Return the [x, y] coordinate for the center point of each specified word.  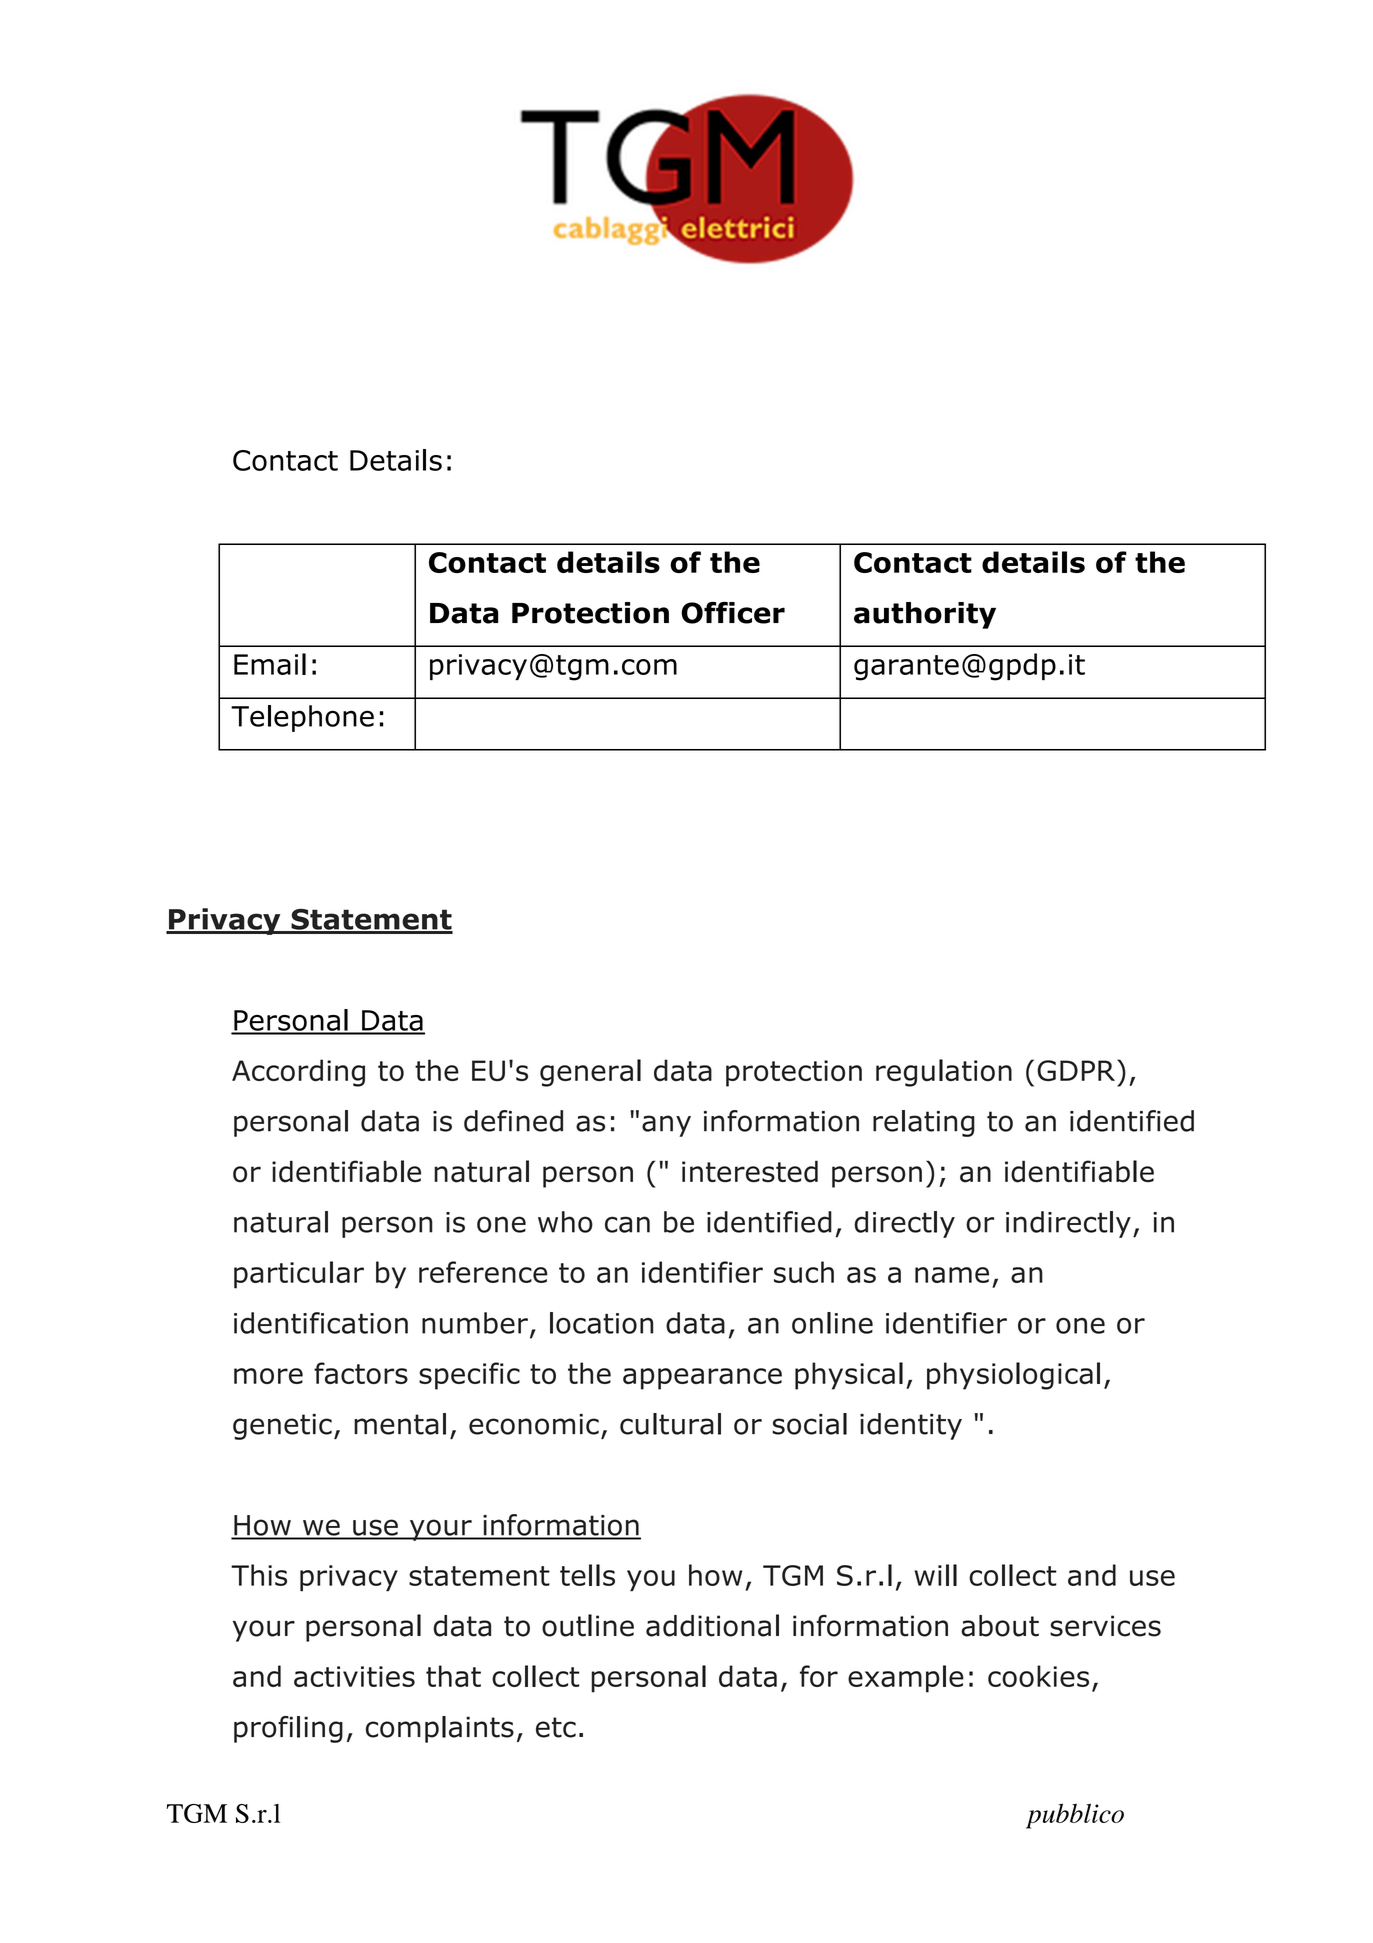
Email [270, 664]
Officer [733, 613]
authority [925, 615]
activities [354, 1676]
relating [924, 1123]
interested [750, 1171]
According [298, 1073]
